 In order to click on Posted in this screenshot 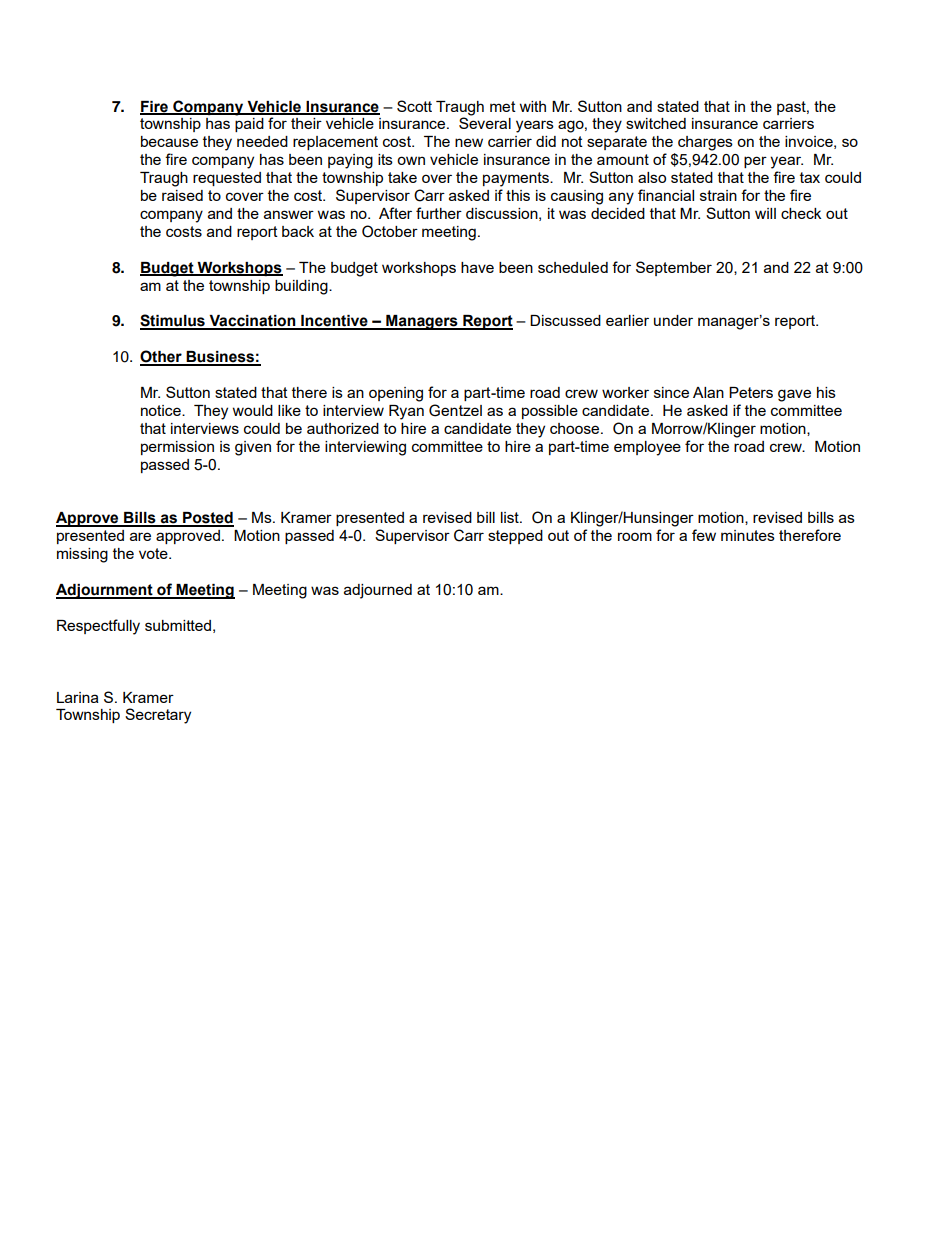, I will do `click(207, 519)`.
